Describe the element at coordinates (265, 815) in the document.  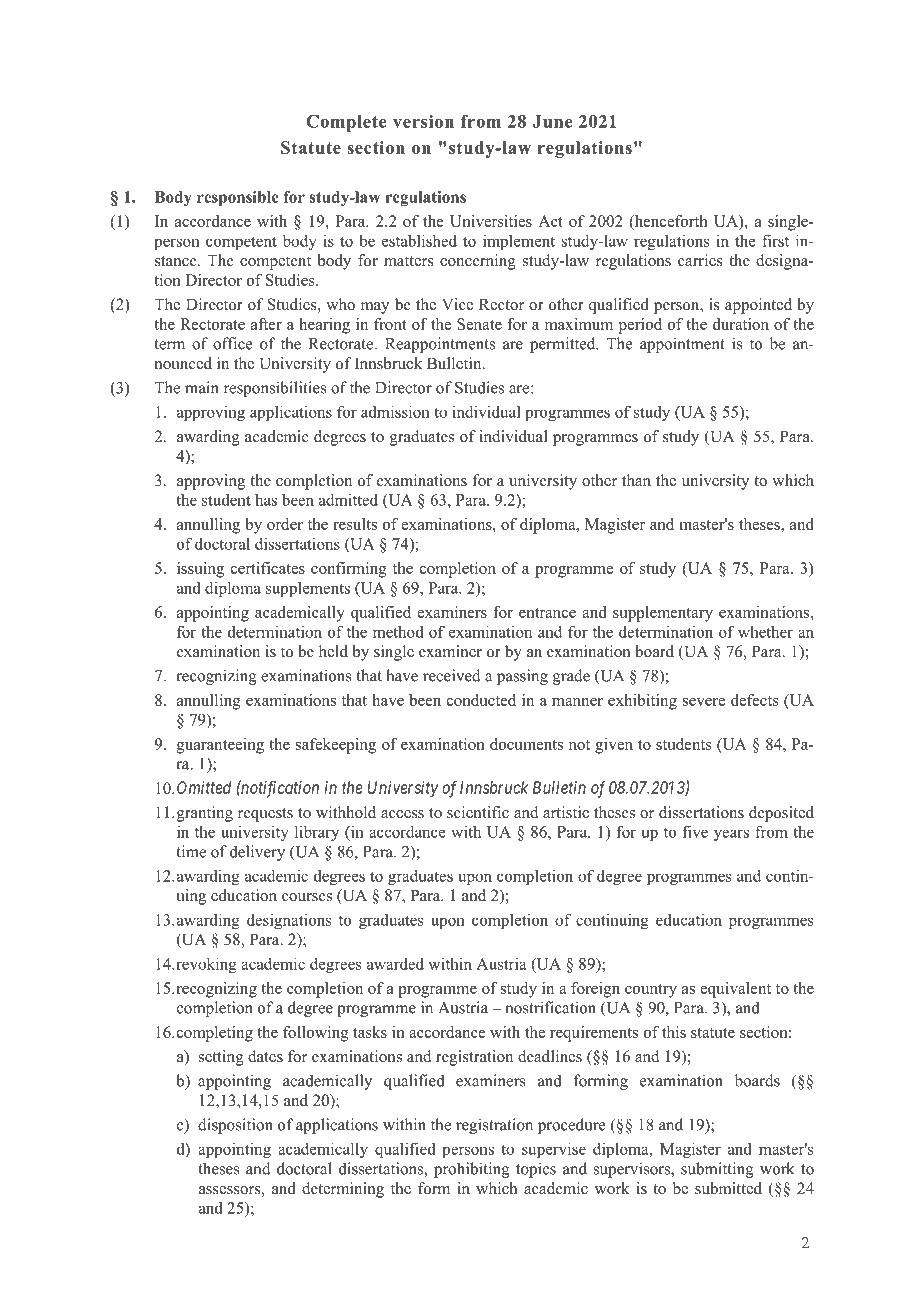
I see `requests` at that location.
